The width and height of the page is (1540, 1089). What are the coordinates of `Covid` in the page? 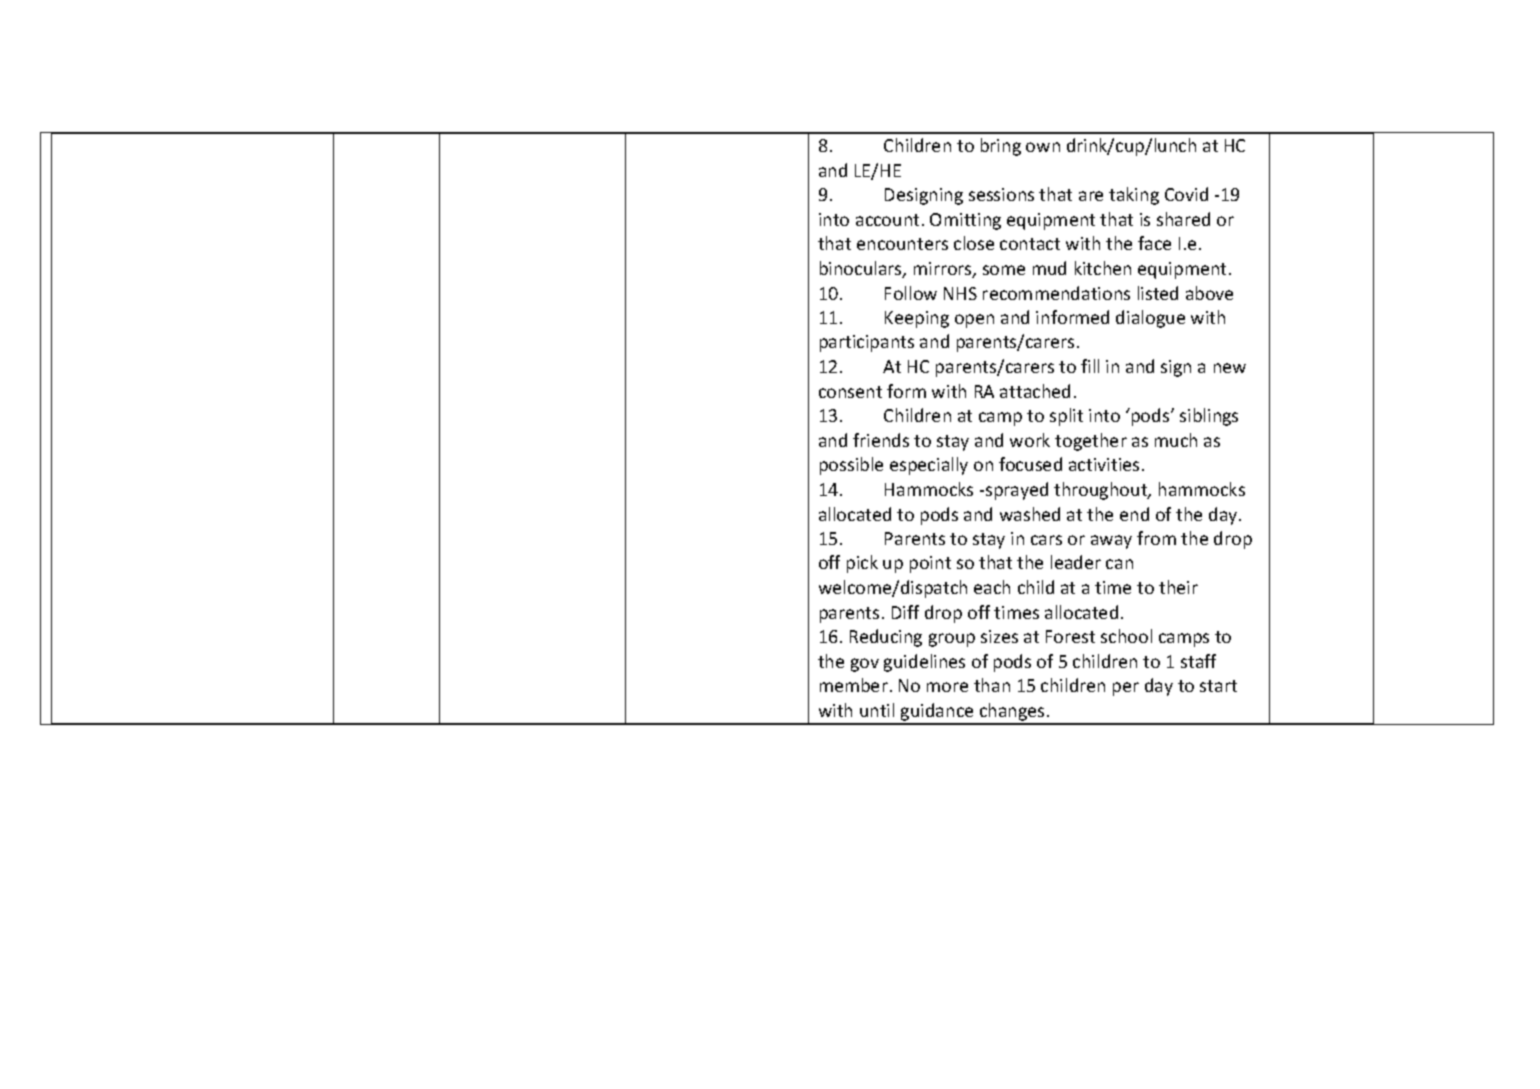 It's located at (1186, 194).
